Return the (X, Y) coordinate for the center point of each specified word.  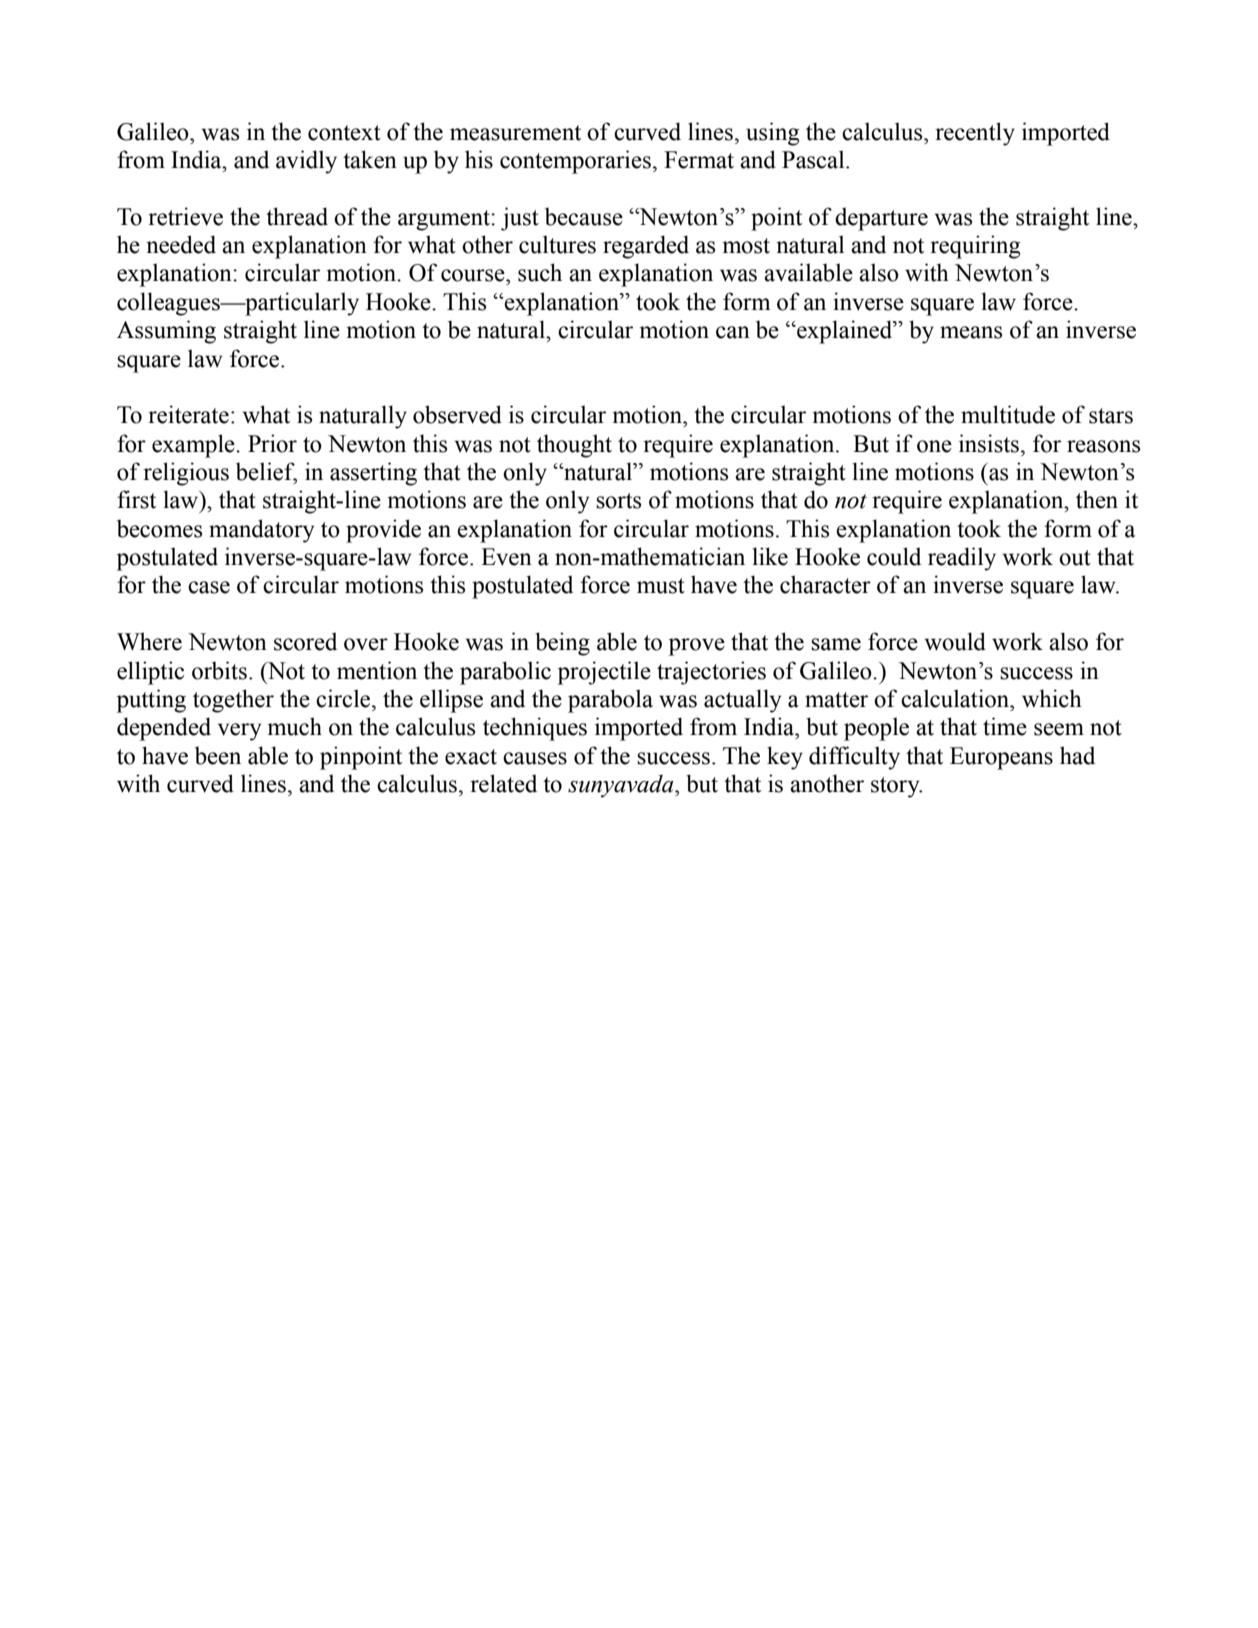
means (971, 332)
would (955, 641)
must (661, 586)
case (209, 587)
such (540, 272)
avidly (306, 162)
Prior (272, 443)
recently (975, 134)
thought (574, 446)
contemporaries (575, 162)
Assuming (166, 332)
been (218, 755)
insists (989, 443)
